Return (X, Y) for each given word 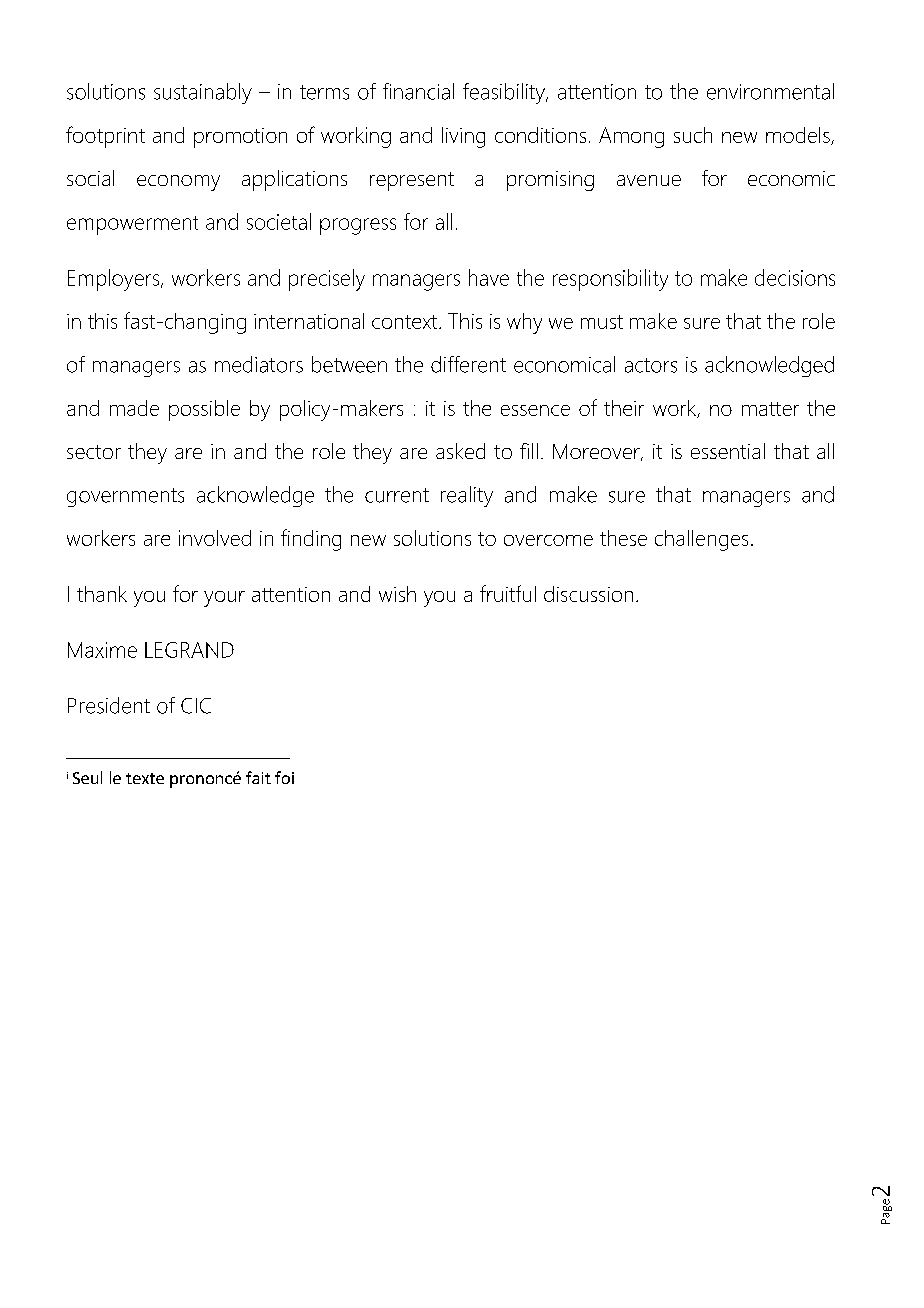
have (489, 277)
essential (728, 451)
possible (204, 410)
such (693, 135)
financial (418, 91)
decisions (795, 277)
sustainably (203, 93)
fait (258, 777)
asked (460, 451)
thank (102, 594)
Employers (115, 280)
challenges (701, 540)
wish (397, 594)
